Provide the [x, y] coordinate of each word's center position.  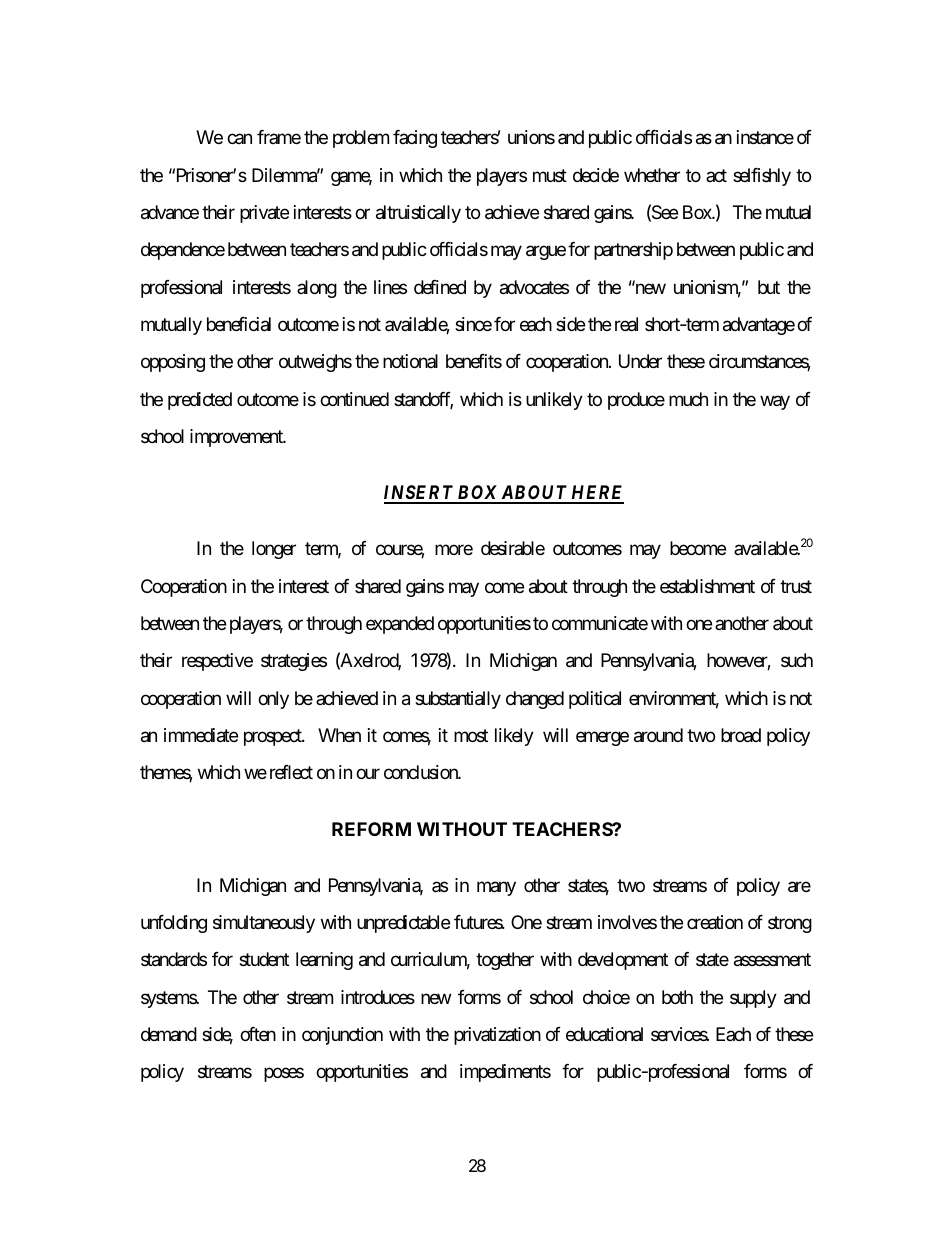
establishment [707, 586]
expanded [400, 625]
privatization [497, 1036]
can [239, 139]
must [550, 175]
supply [753, 999]
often [258, 1034]
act [716, 175]
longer [274, 550]
